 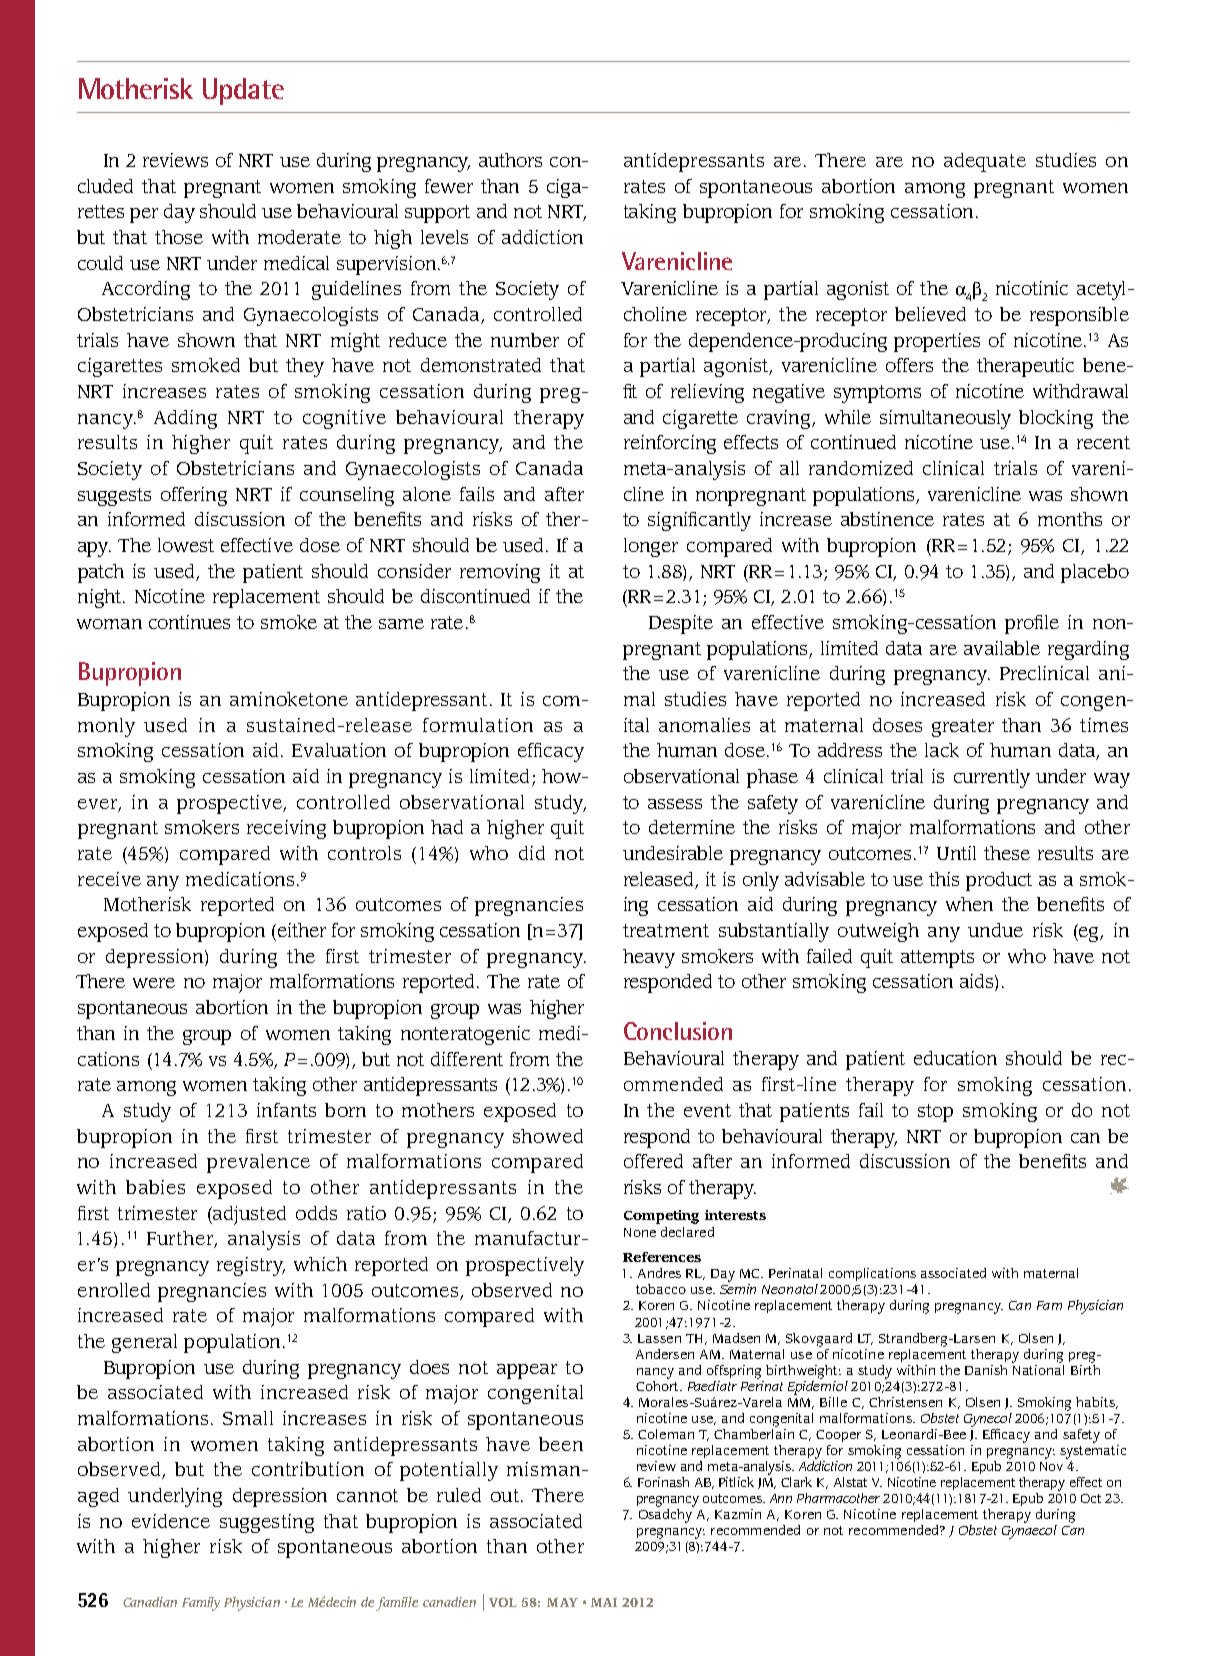 What do you see at coordinates (985, 162) in the page?
I see `adequate` at bounding box center [985, 162].
